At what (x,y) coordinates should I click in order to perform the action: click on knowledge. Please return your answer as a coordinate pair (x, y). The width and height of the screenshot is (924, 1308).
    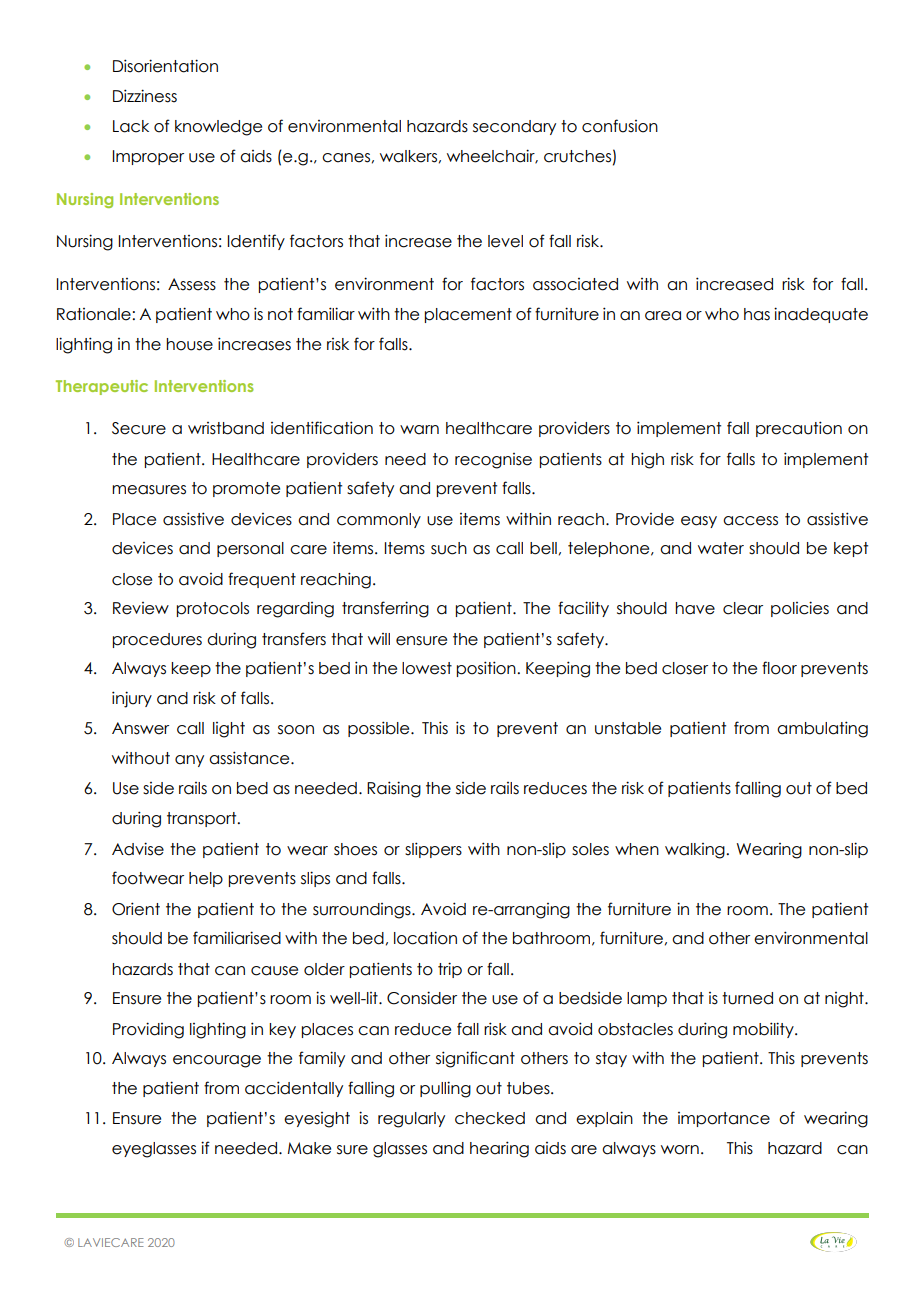
    Looking at the image, I should click on (218, 128).
